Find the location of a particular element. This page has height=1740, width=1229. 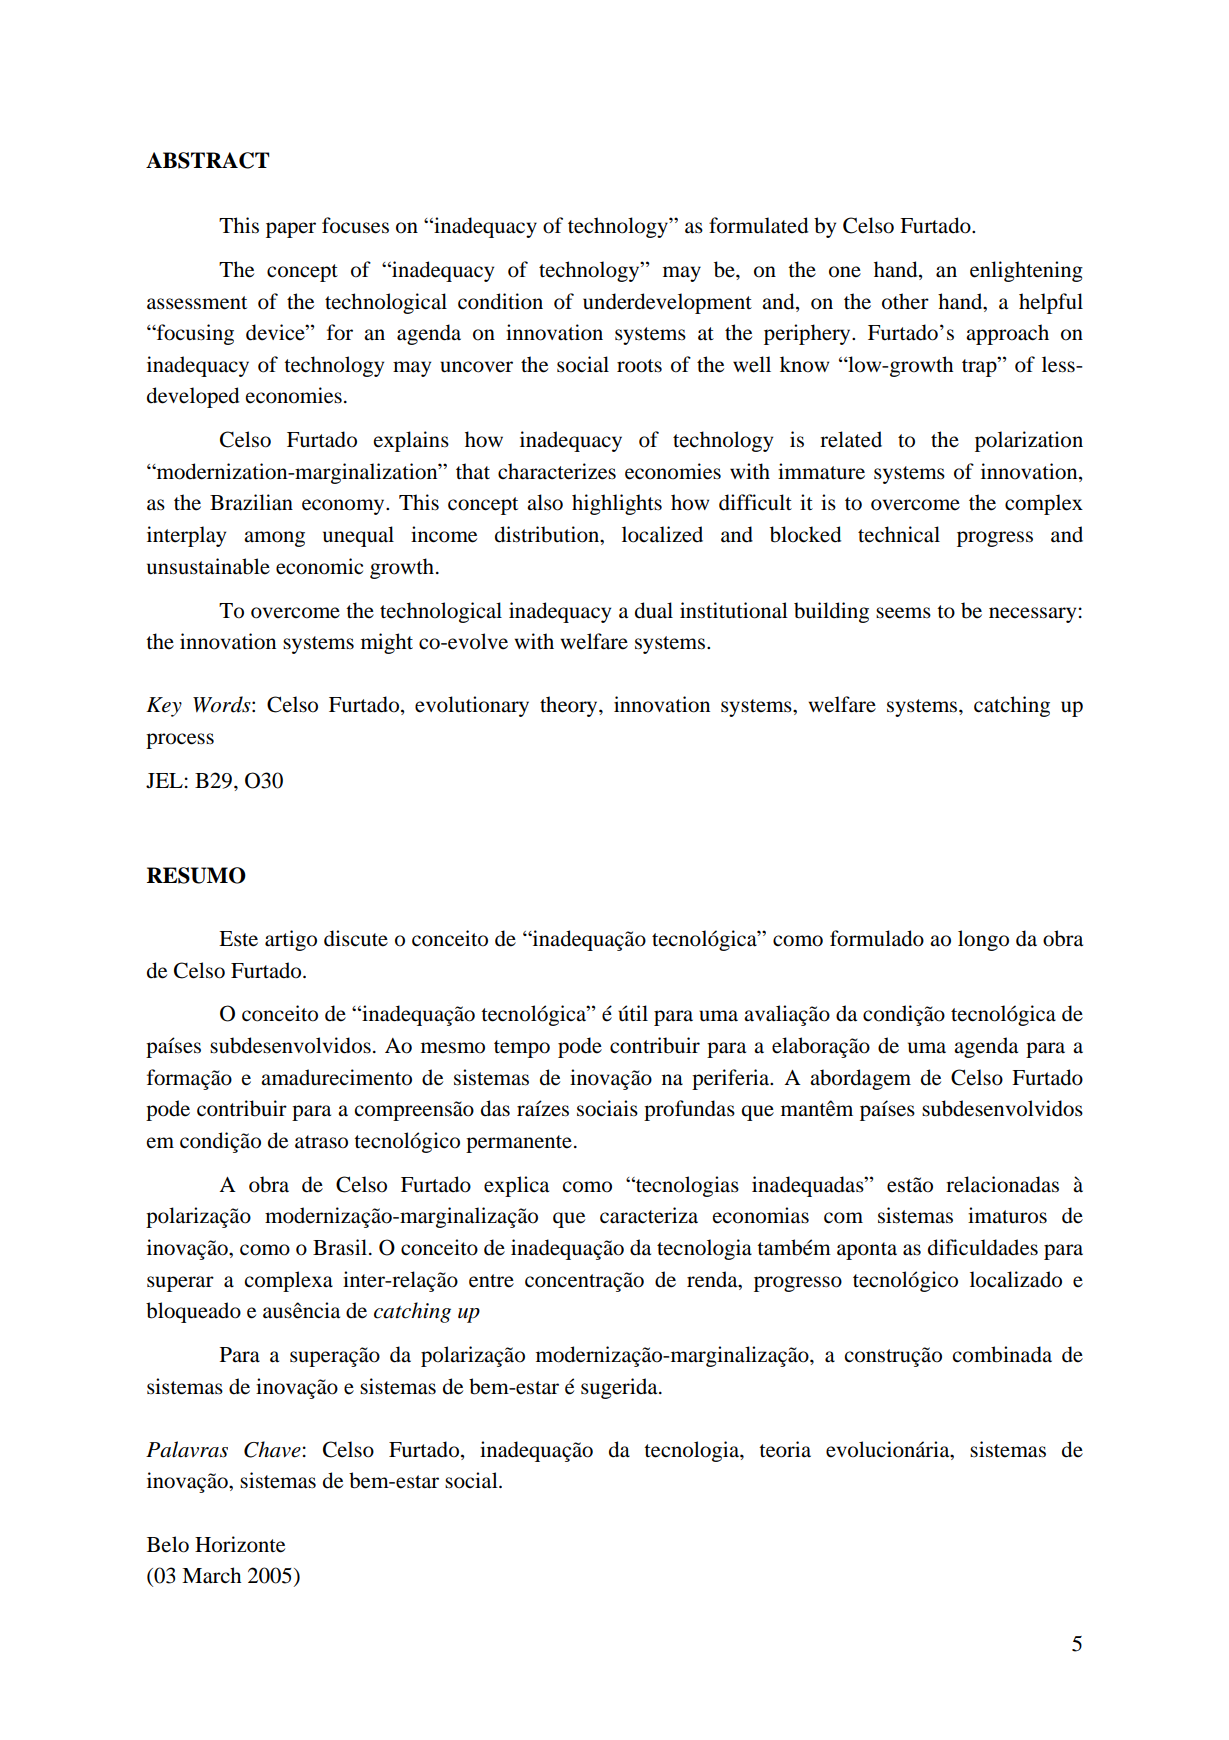

artigo is located at coordinates (291, 940).
